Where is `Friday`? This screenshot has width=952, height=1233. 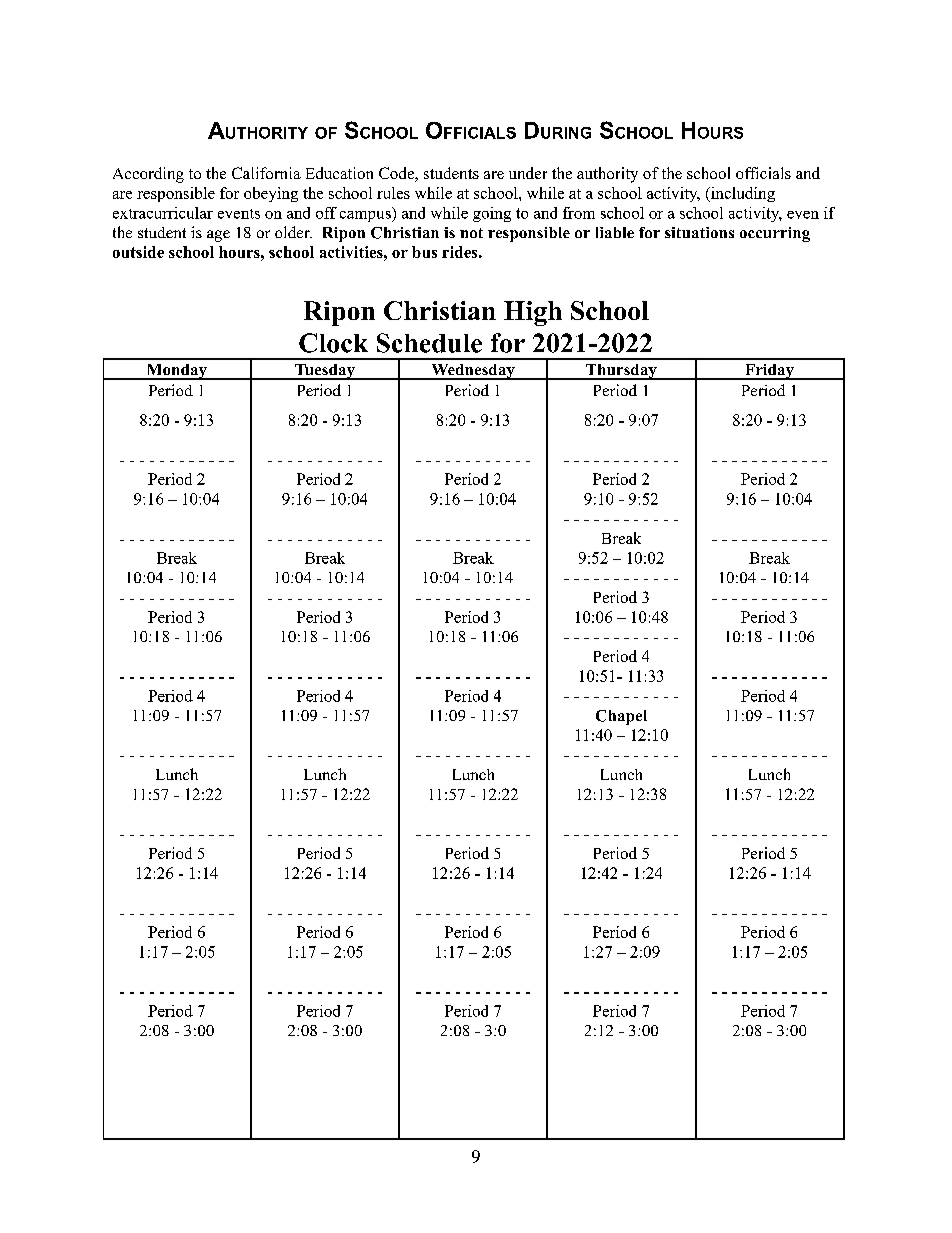 Friday is located at coordinates (769, 372).
